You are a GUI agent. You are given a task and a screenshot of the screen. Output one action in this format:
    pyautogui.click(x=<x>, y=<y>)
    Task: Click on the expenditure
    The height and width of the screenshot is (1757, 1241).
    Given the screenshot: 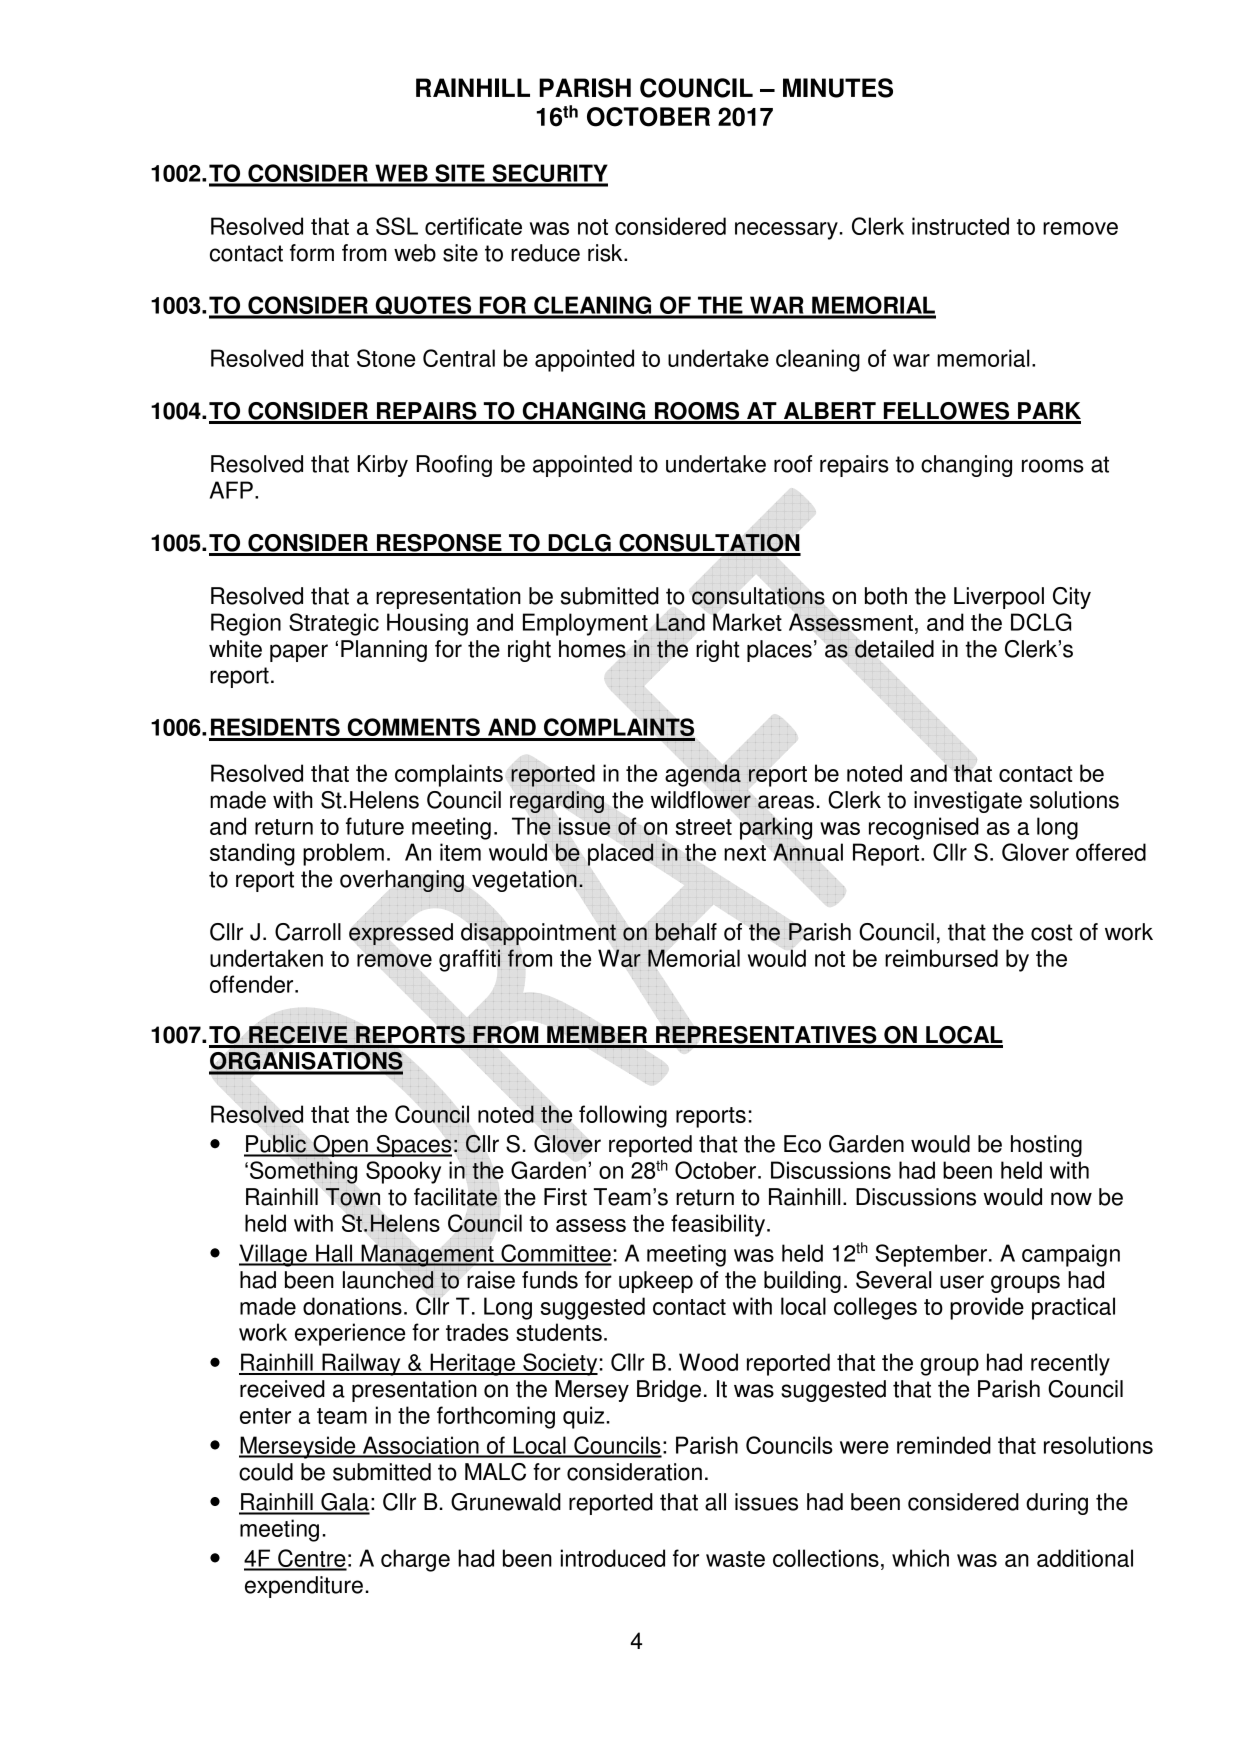 What is the action you would take?
    pyautogui.click(x=304, y=1587)
